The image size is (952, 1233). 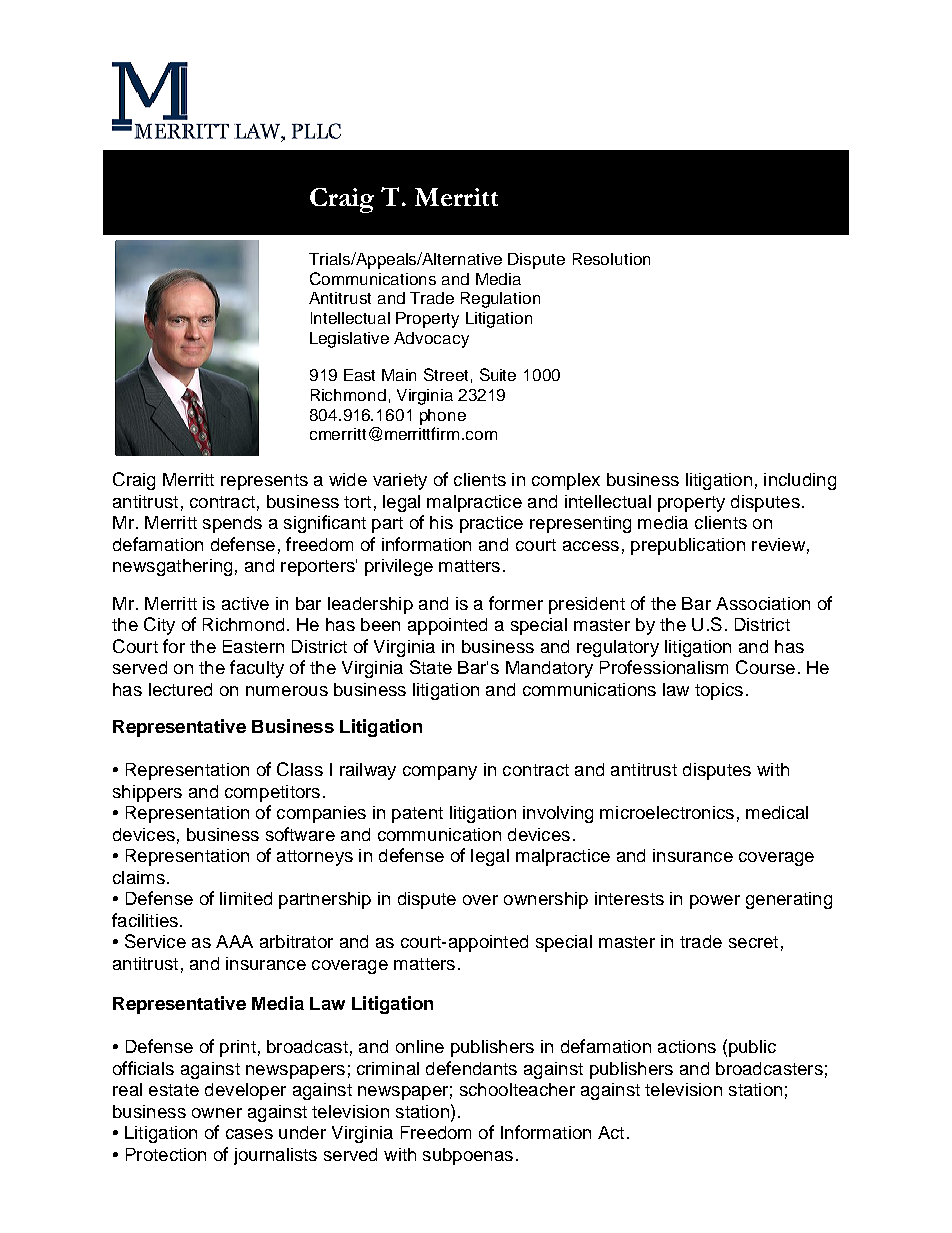 What do you see at coordinates (611, 259) in the document?
I see `Resolution` at bounding box center [611, 259].
